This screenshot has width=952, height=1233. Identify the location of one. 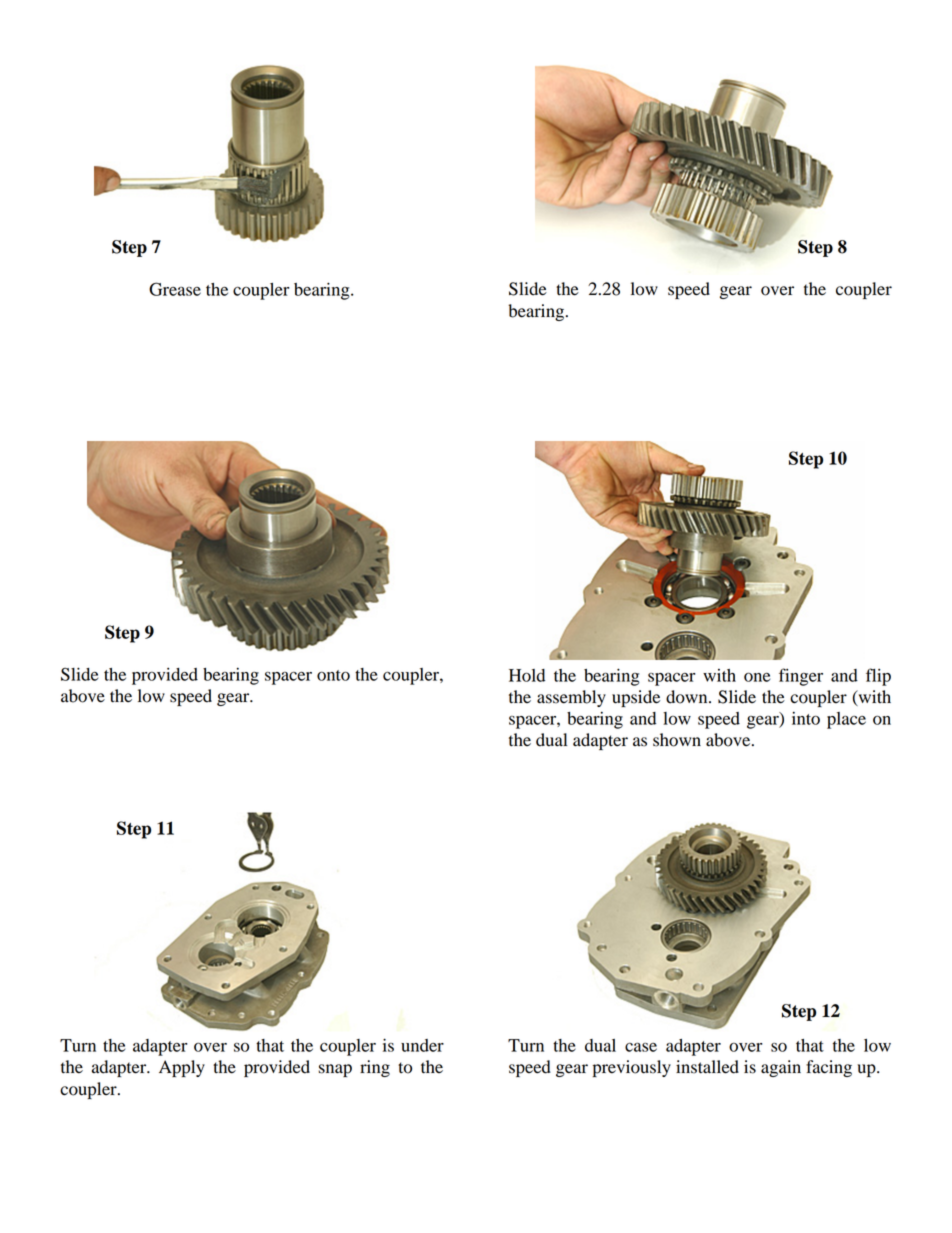
(757, 677).
